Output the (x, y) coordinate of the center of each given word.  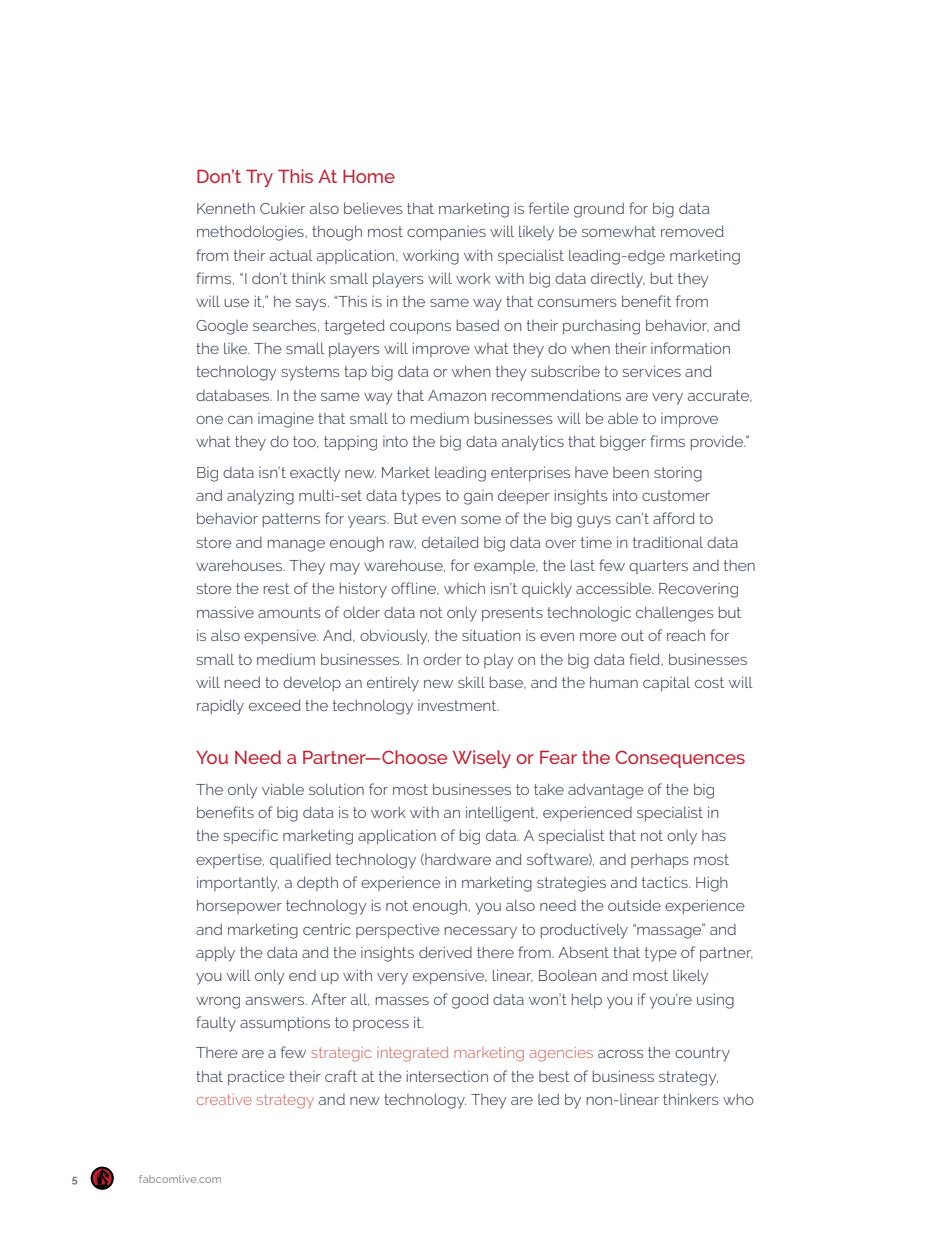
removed (692, 231)
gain (478, 497)
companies (446, 233)
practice (256, 1077)
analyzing (260, 497)
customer (676, 495)
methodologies (251, 233)
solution (336, 789)
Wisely (482, 759)
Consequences (680, 759)
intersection (447, 1076)
